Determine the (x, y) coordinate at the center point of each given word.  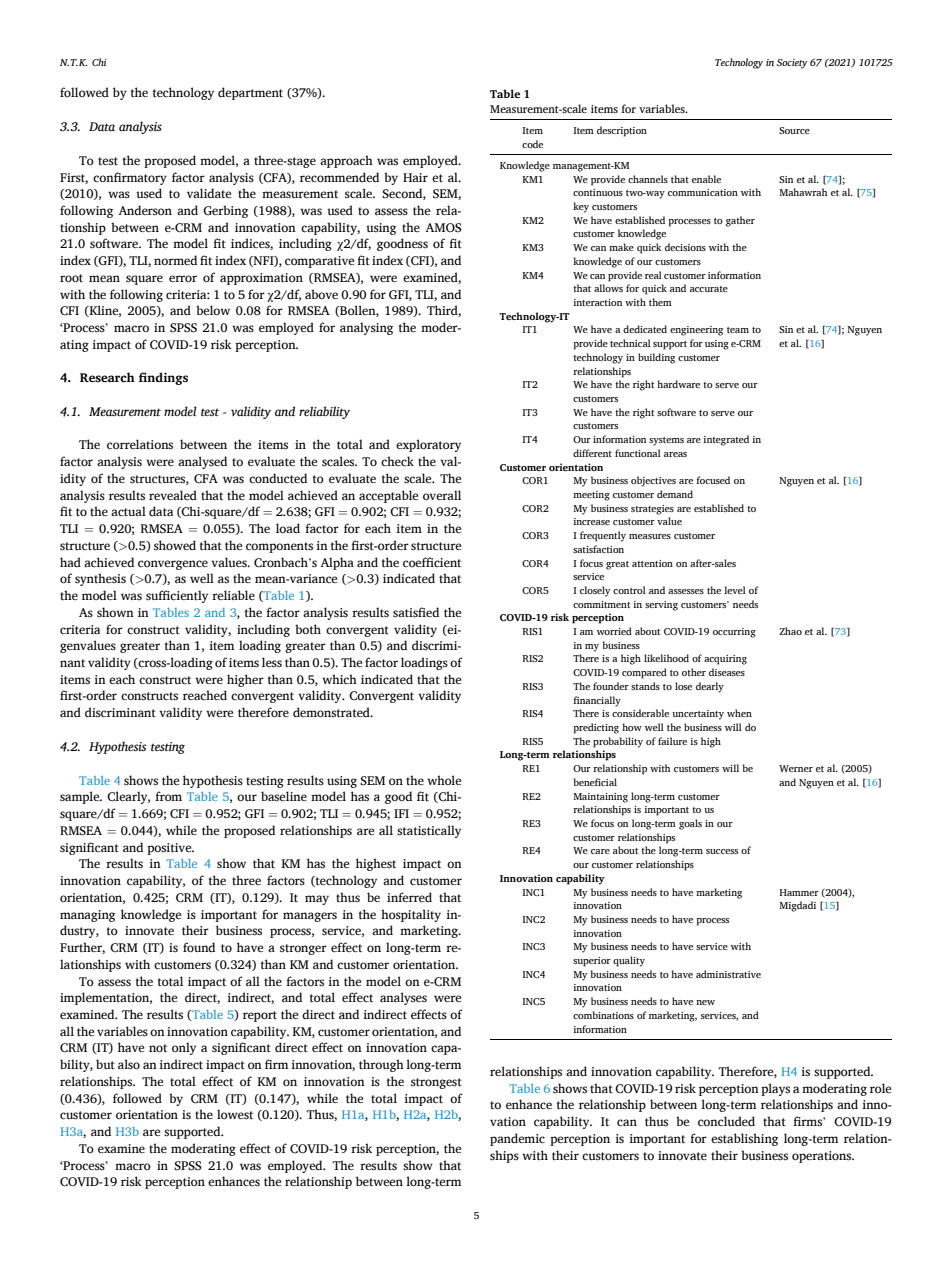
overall (442, 495)
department (250, 93)
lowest (235, 1114)
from (168, 796)
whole (444, 780)
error (183, 279)
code (532, 144)
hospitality (411, 915)
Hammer (799, 892)
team (738, 330)
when (739, 713)
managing (87, 916)
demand (675, 494)
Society (792, 64)
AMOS (443, 228)
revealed (173, 495)
